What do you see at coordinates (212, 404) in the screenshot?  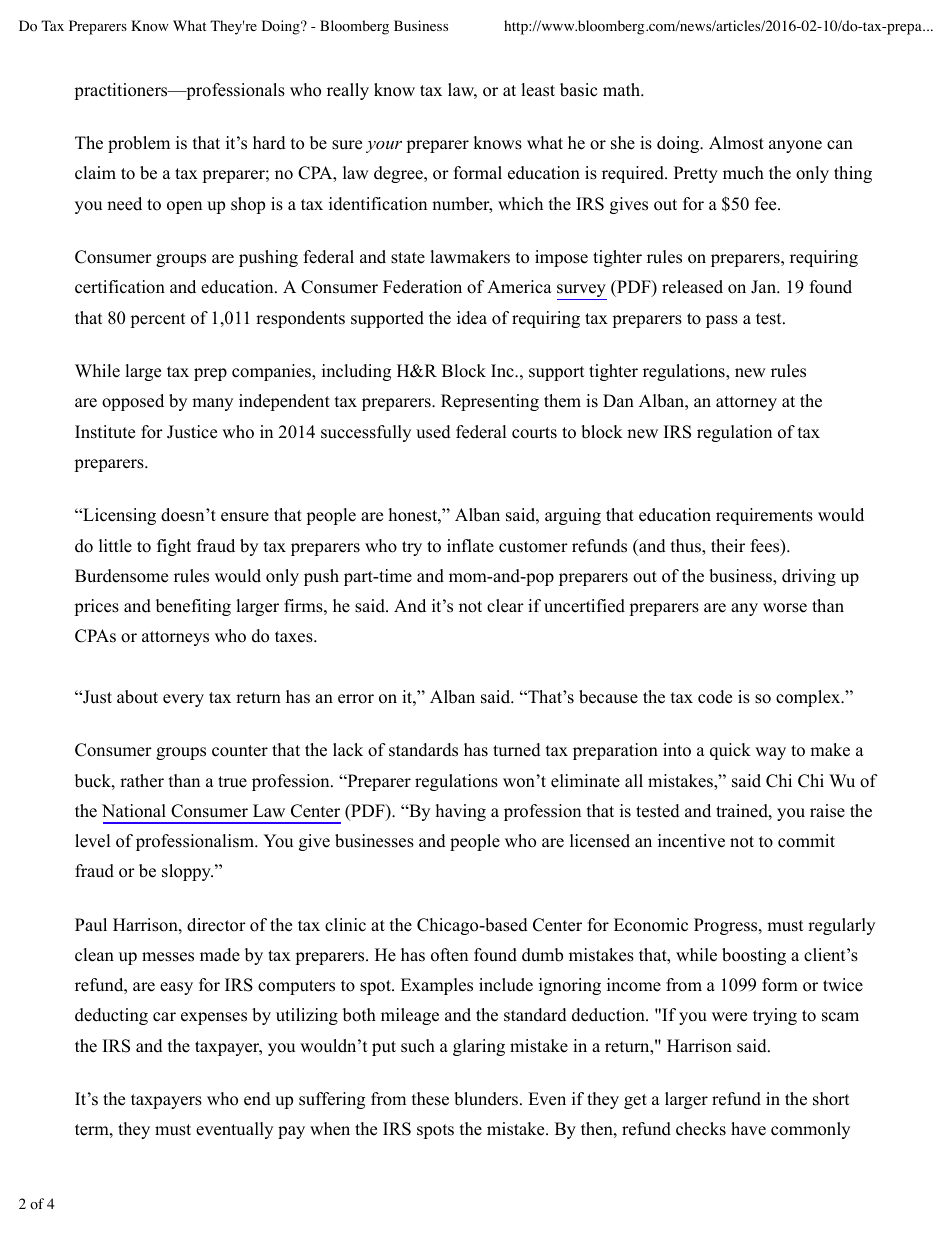 I see `many` at bounding box center [212, 404].
